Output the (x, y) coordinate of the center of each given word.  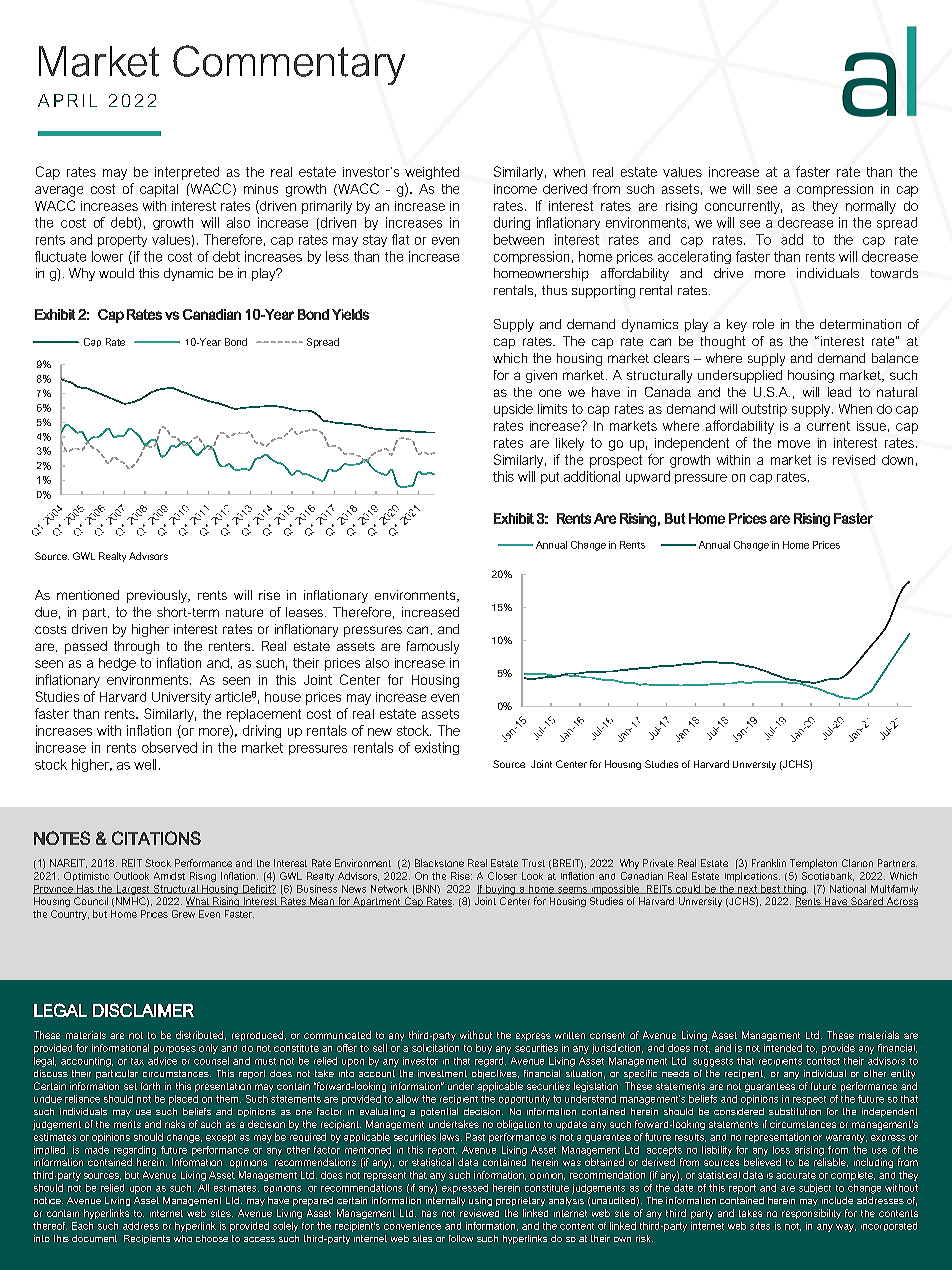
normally (871, 207)
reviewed (479, 1213)
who (183, 1238)
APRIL (67, 100)
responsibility (811, 1214)
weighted (432, 173)
